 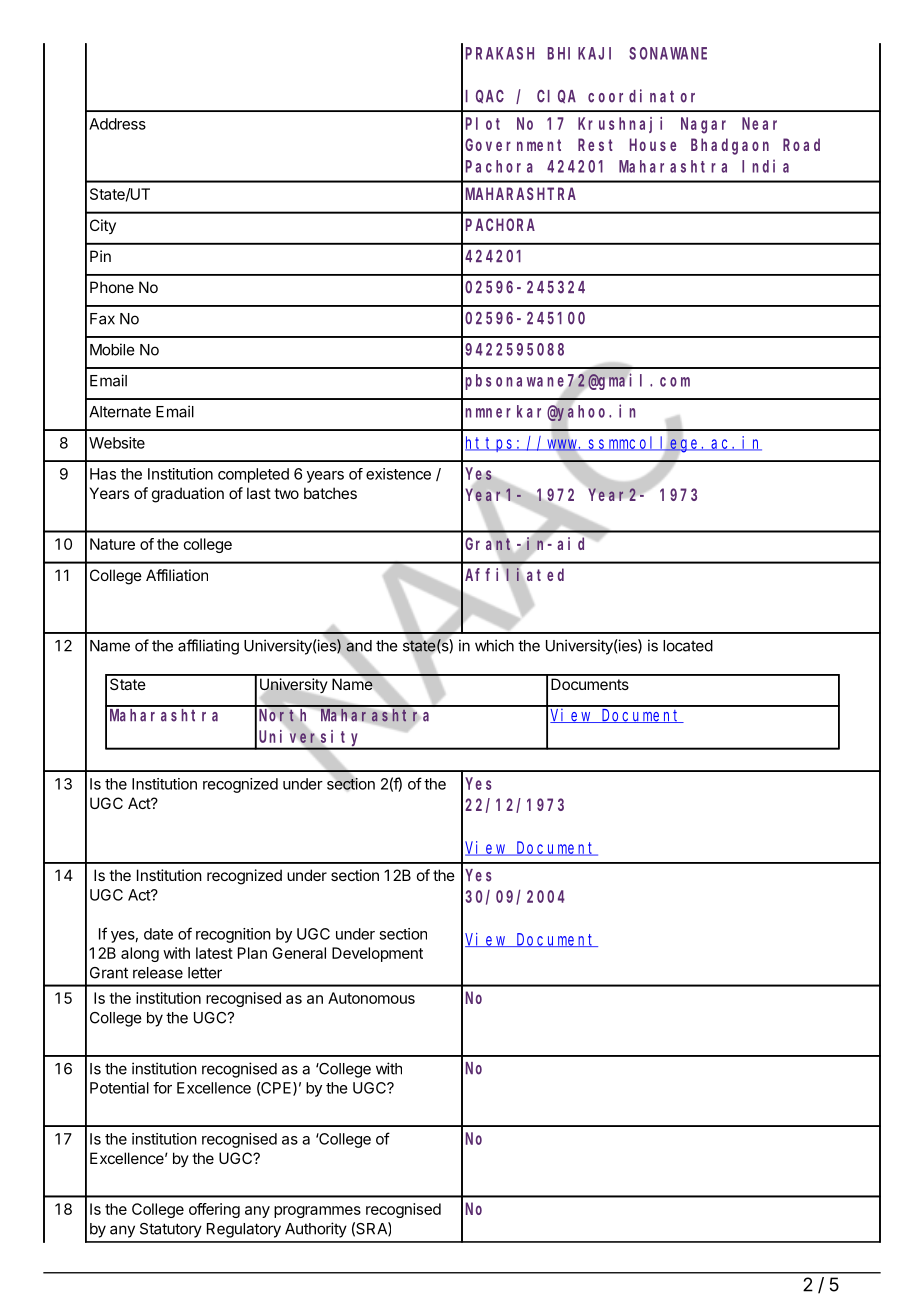 What do you see at coordinates (117, 124) in the page?
I see `Address` at bounding box center [117, 124].
